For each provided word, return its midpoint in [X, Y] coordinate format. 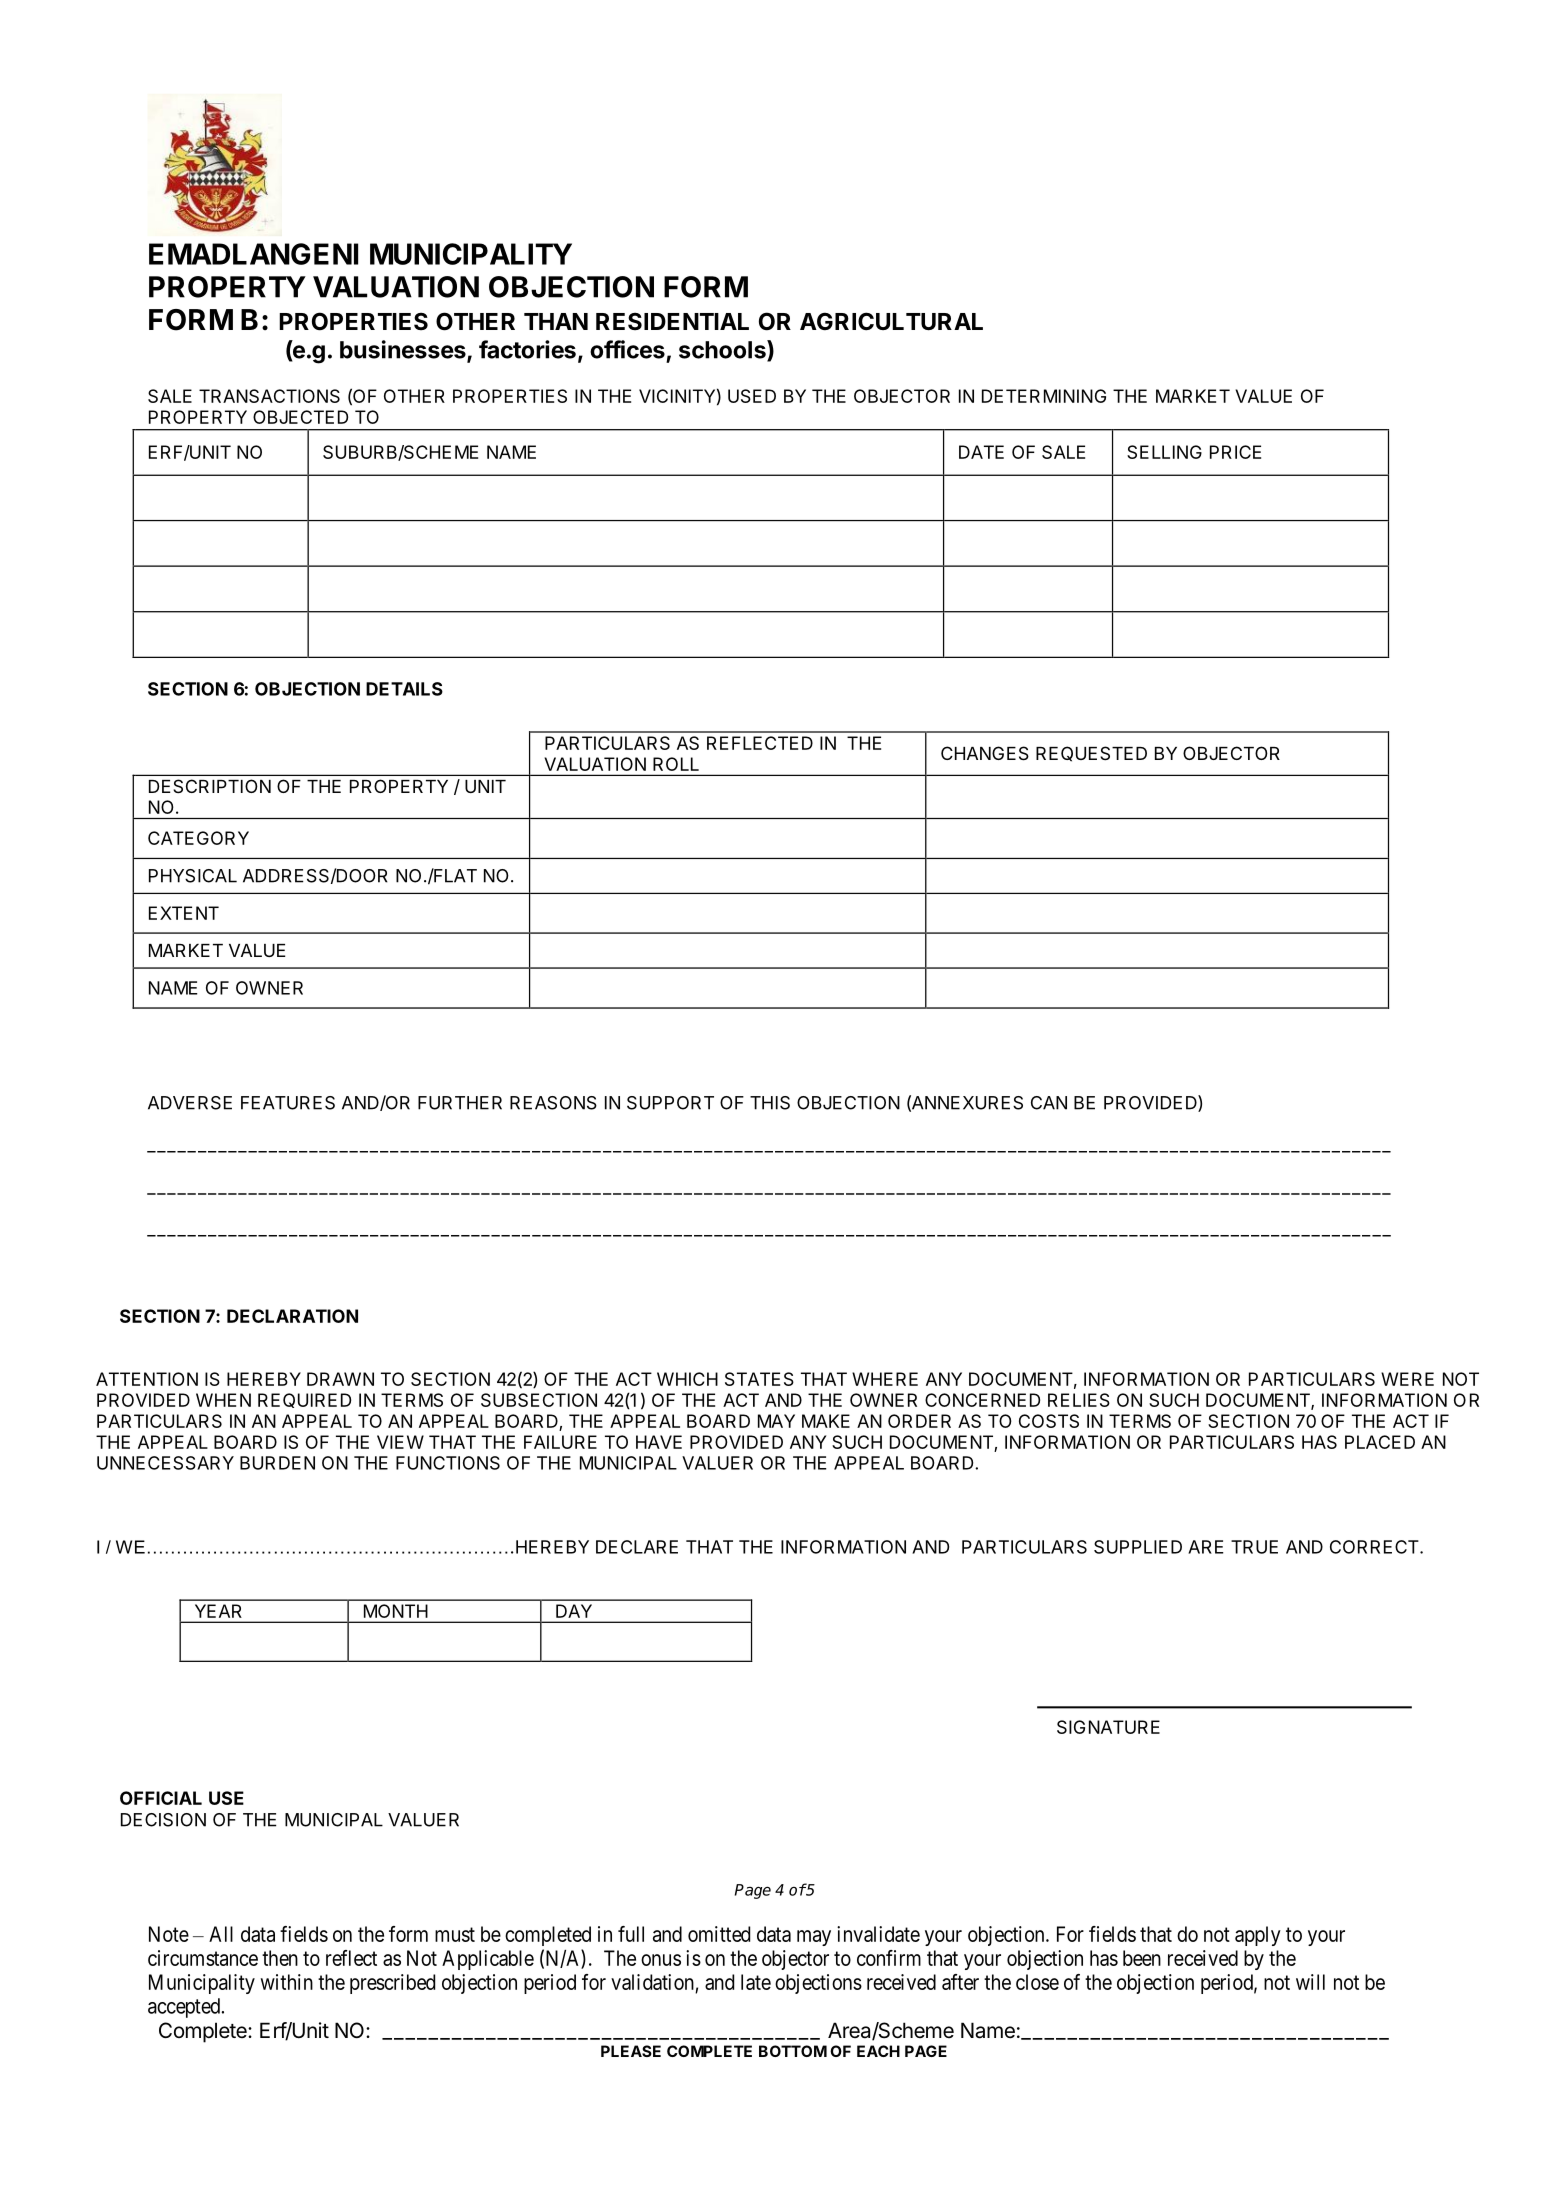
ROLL [676, 764]
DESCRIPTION [210, 786]
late [756, 1982]
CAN [1049, 1103]
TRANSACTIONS [269, 396]
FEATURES [288, 1103]
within [287, 1982]
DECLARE [637, 1547]
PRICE [1235, 452]
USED [752, 396]
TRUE [1254, 1547]
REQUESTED [1091, 754]
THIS [770, 1103]
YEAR [218, 1611]
